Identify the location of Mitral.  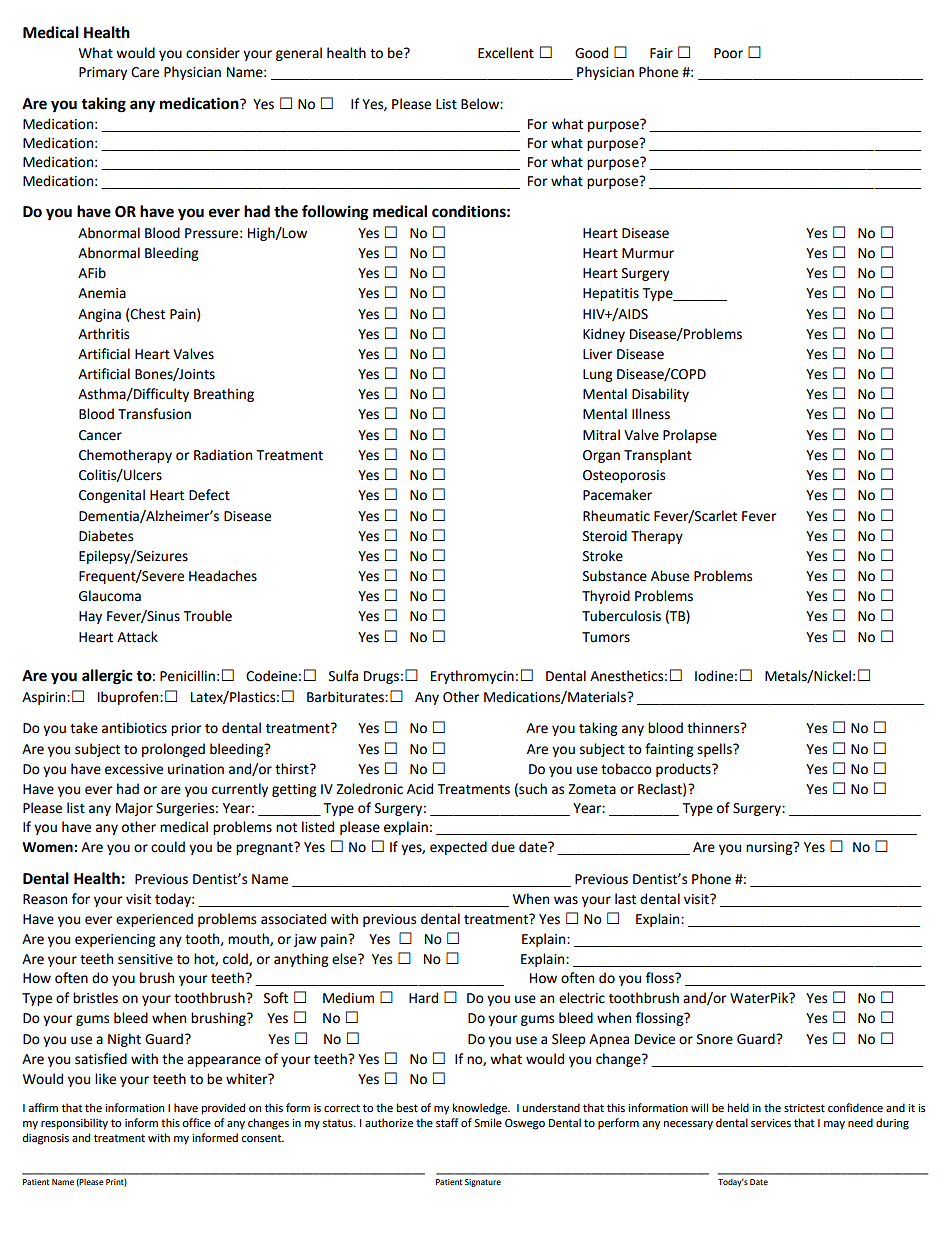
(601, 435).
